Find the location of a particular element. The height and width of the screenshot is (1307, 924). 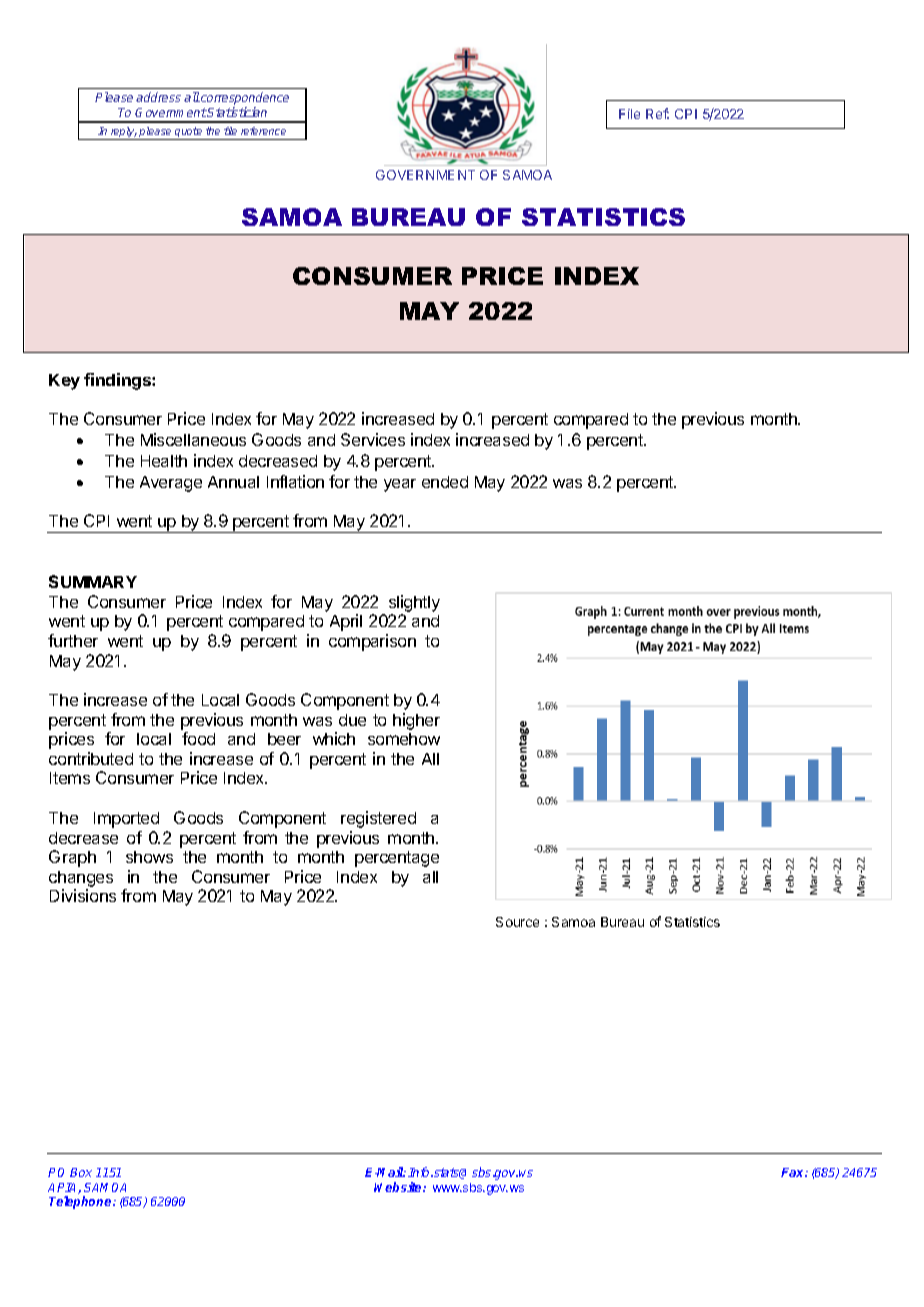

registered is located at coordinates (378, 819).
